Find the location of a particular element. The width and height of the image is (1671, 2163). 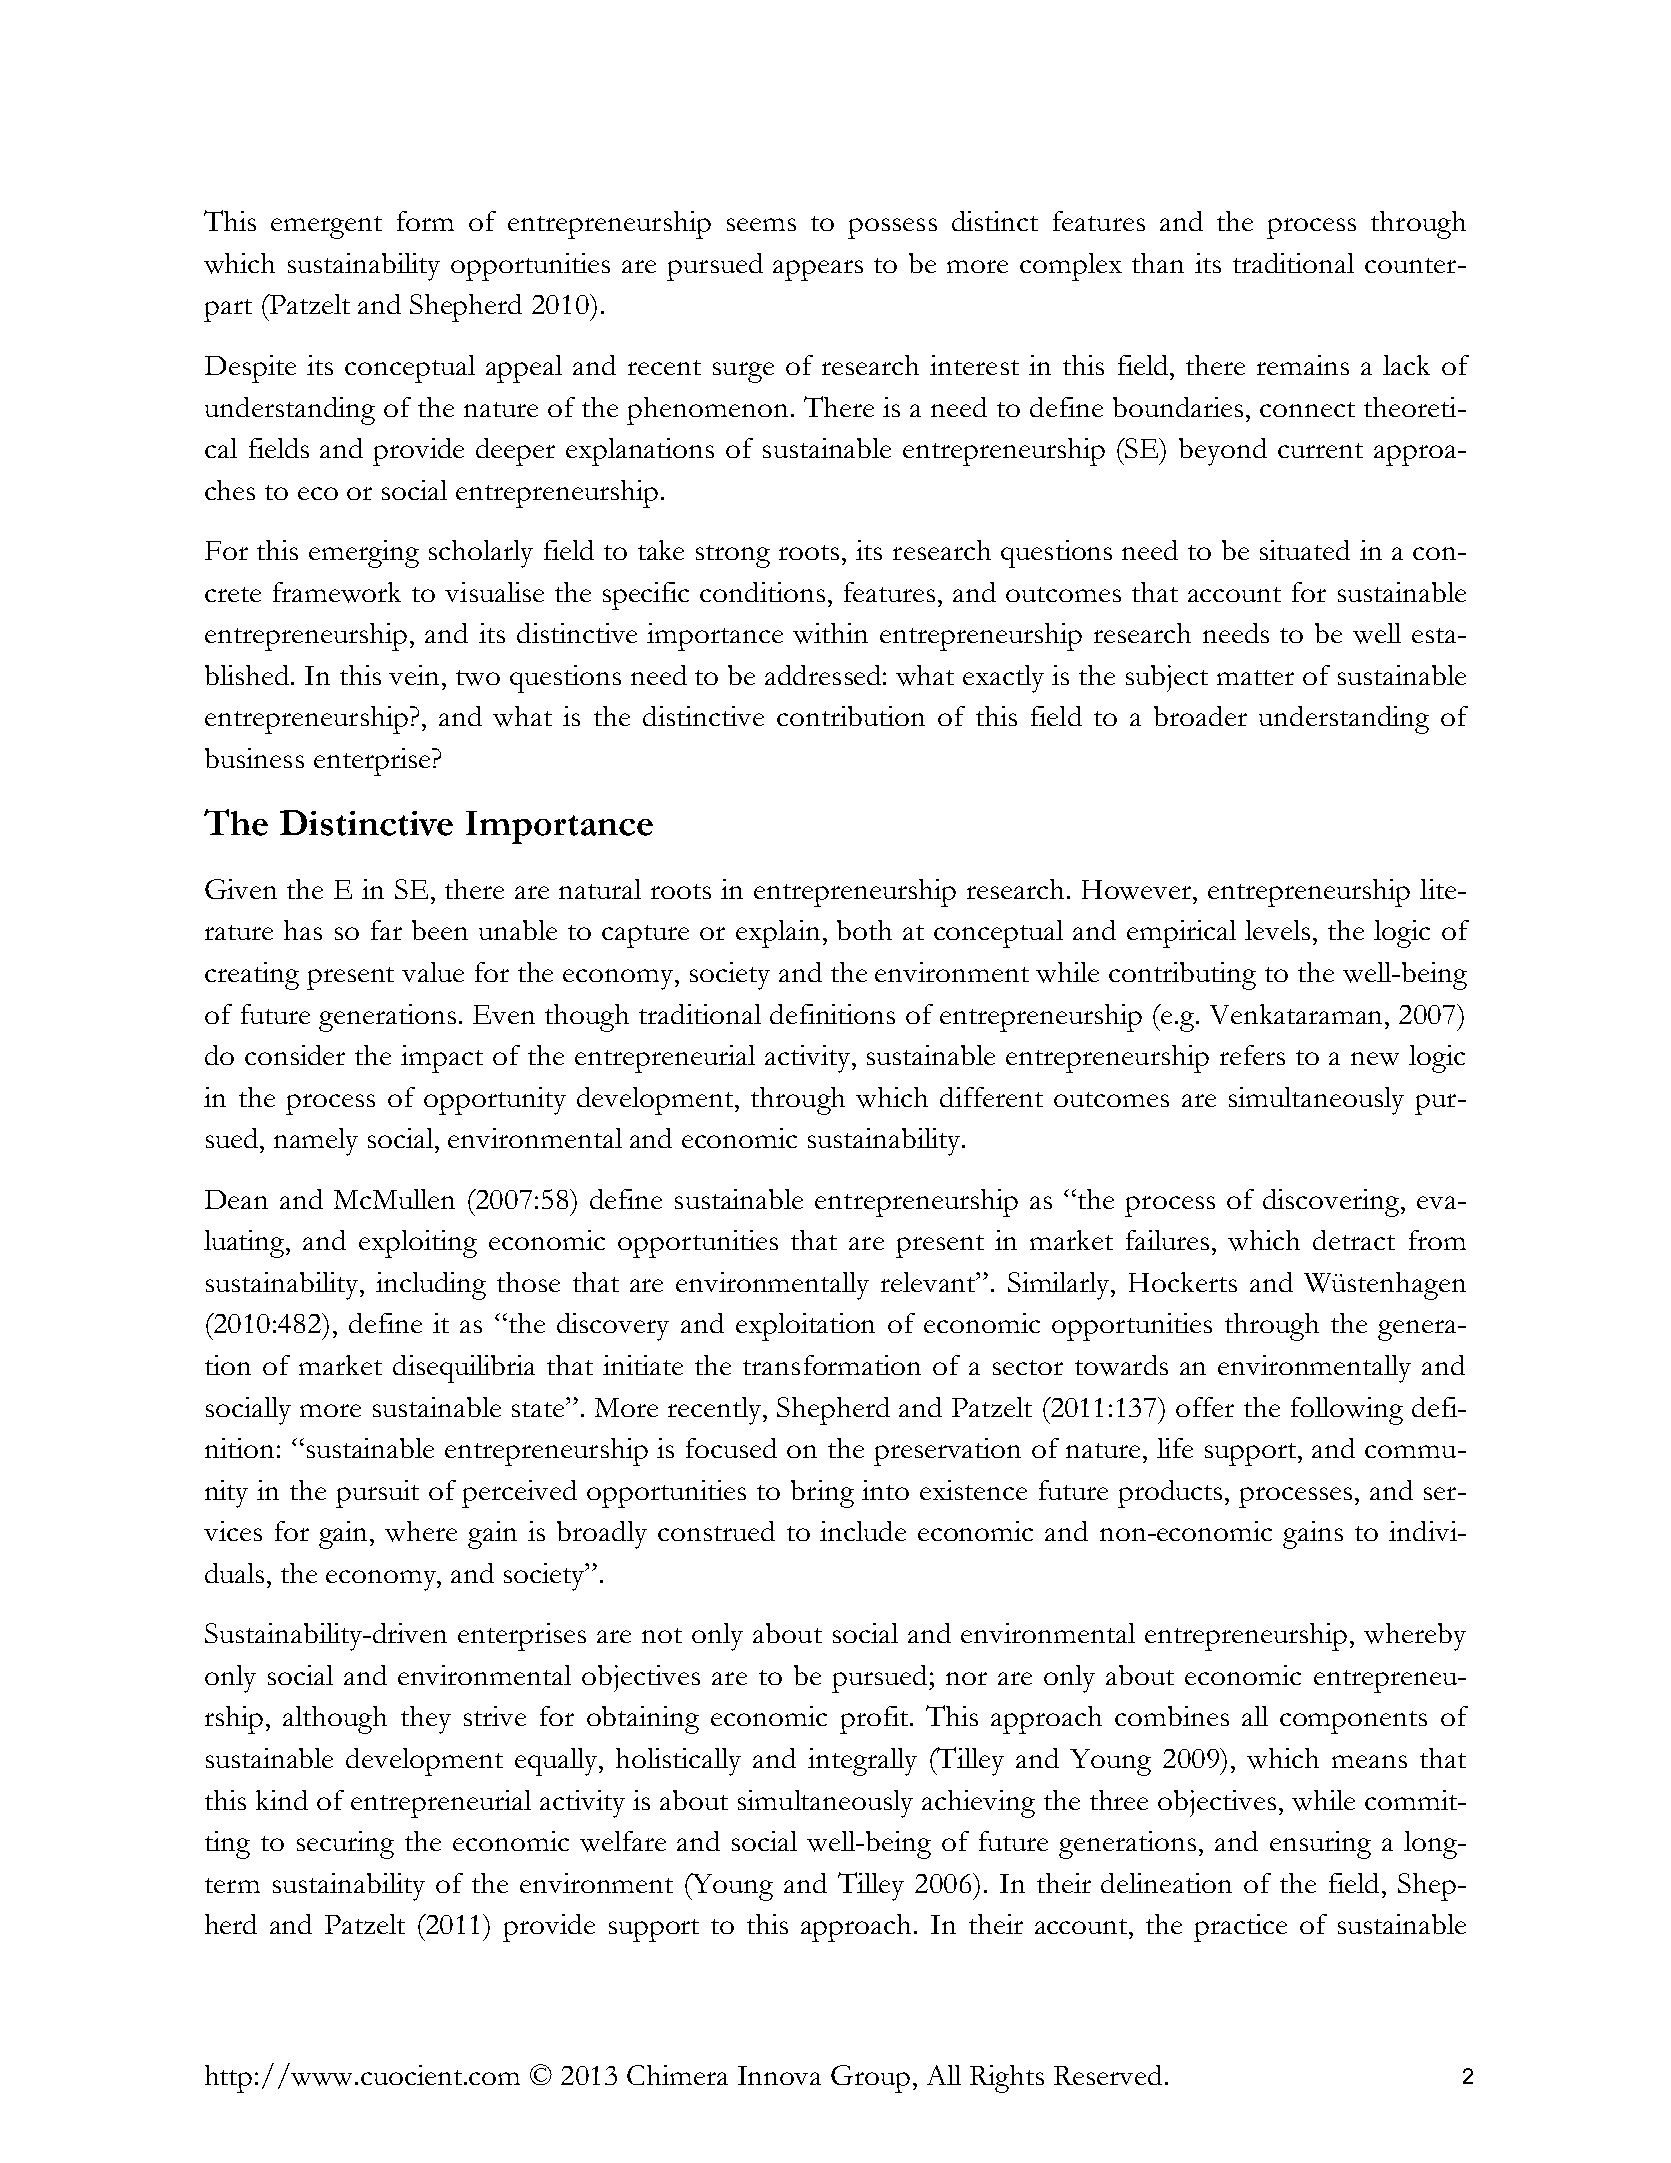

they is located at coordinates (426, 1720).
